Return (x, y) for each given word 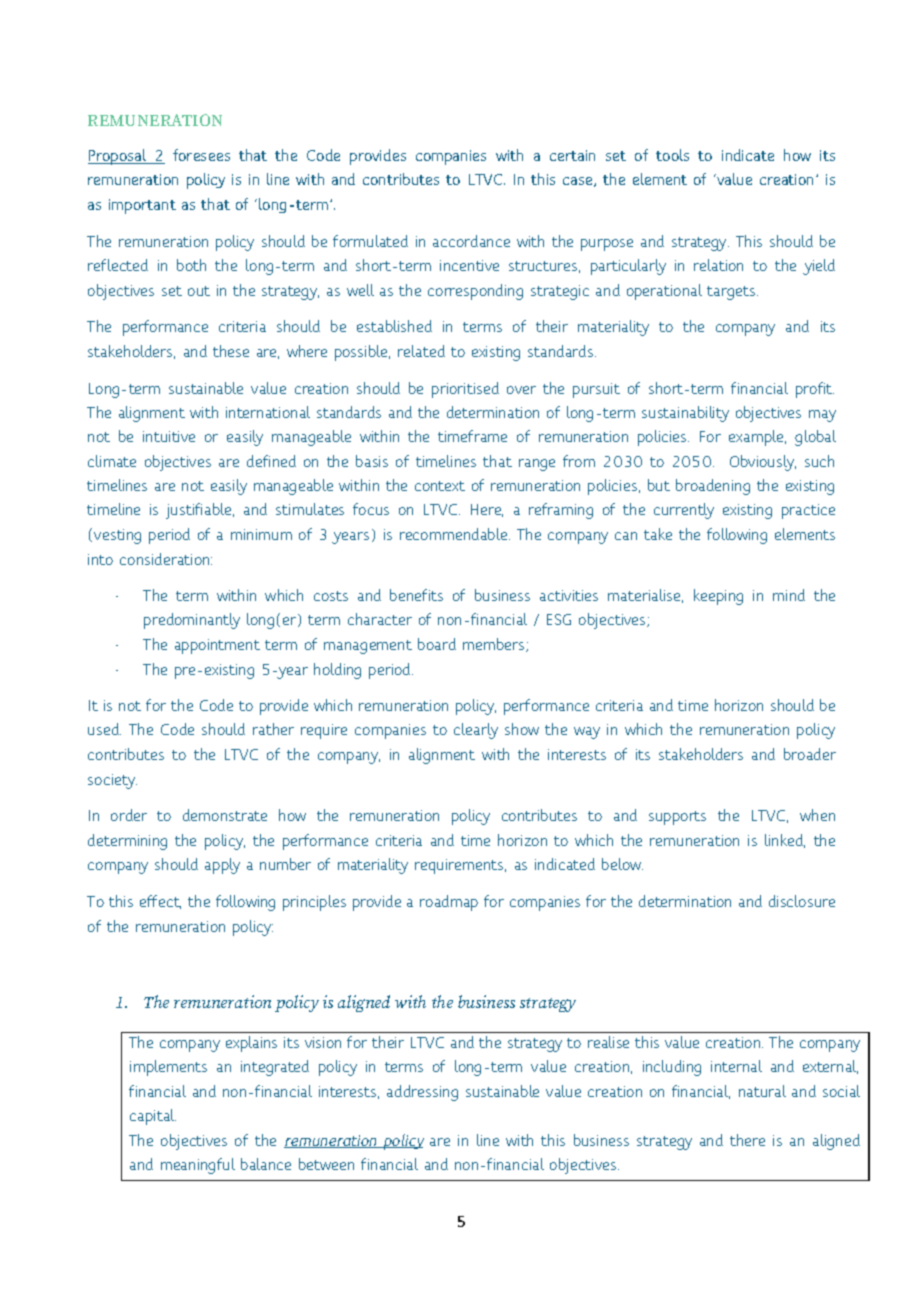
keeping (718, 597)
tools (672, 155)
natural (762, 1091)
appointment (217, 646)
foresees (201, 155)
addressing (422, 1093)
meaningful (198, 1166)
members (495, 645)
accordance (471, 241)
